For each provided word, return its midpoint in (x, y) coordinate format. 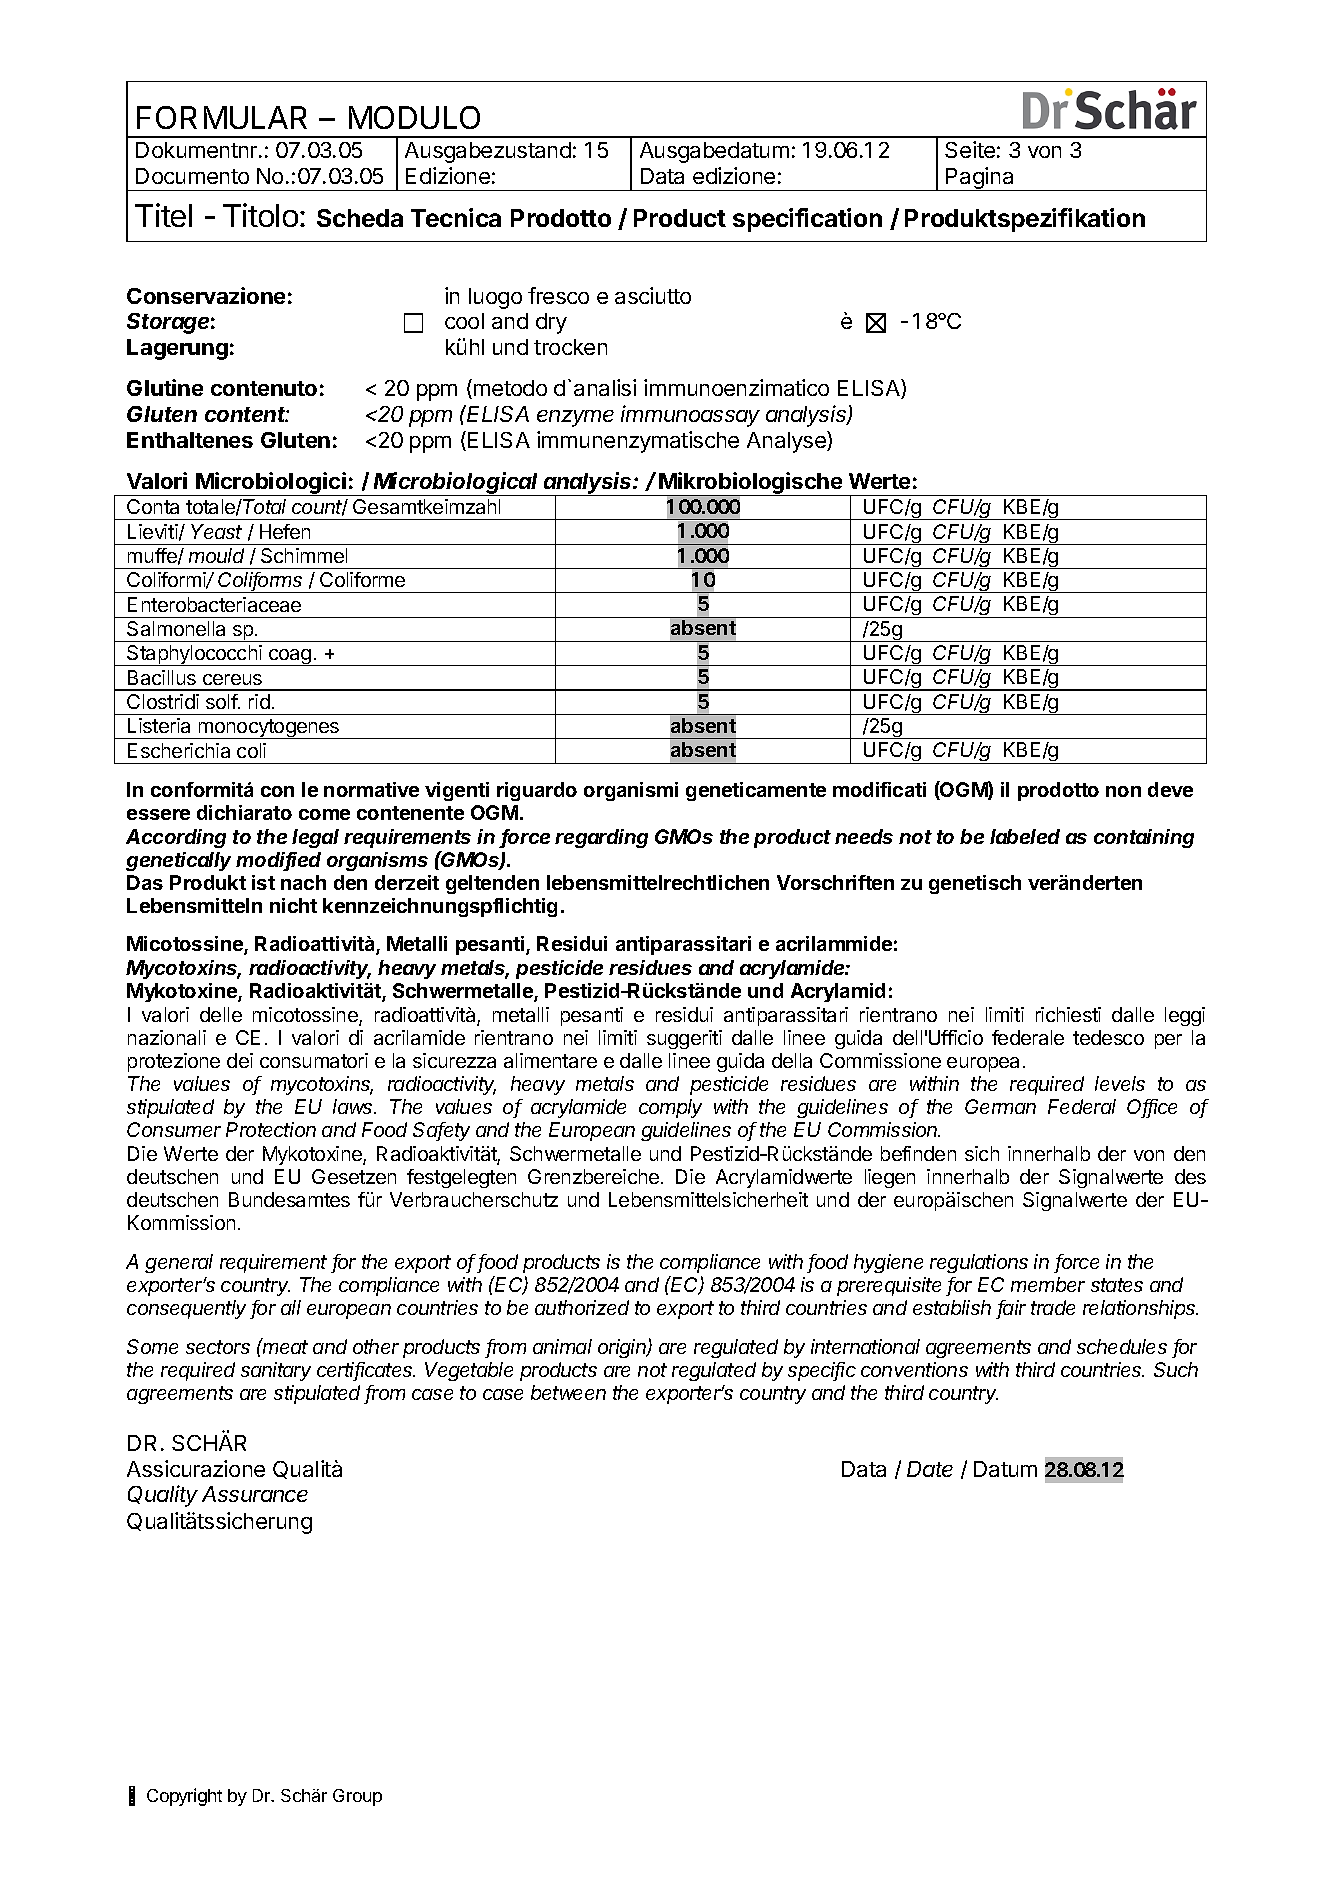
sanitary (276, 1371)
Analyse (787, 442)
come (324, 814)
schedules (1122, 1346)
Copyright (184, 1797)
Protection (271, 1129)
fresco (558, 295)
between (568, 1392)
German (1000, 1106)
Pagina (980, 179)
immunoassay (690, 416)
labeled (1025, 836)
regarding (601, 838)
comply (670, 1108)
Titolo (260, 215)
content (247, 414)
